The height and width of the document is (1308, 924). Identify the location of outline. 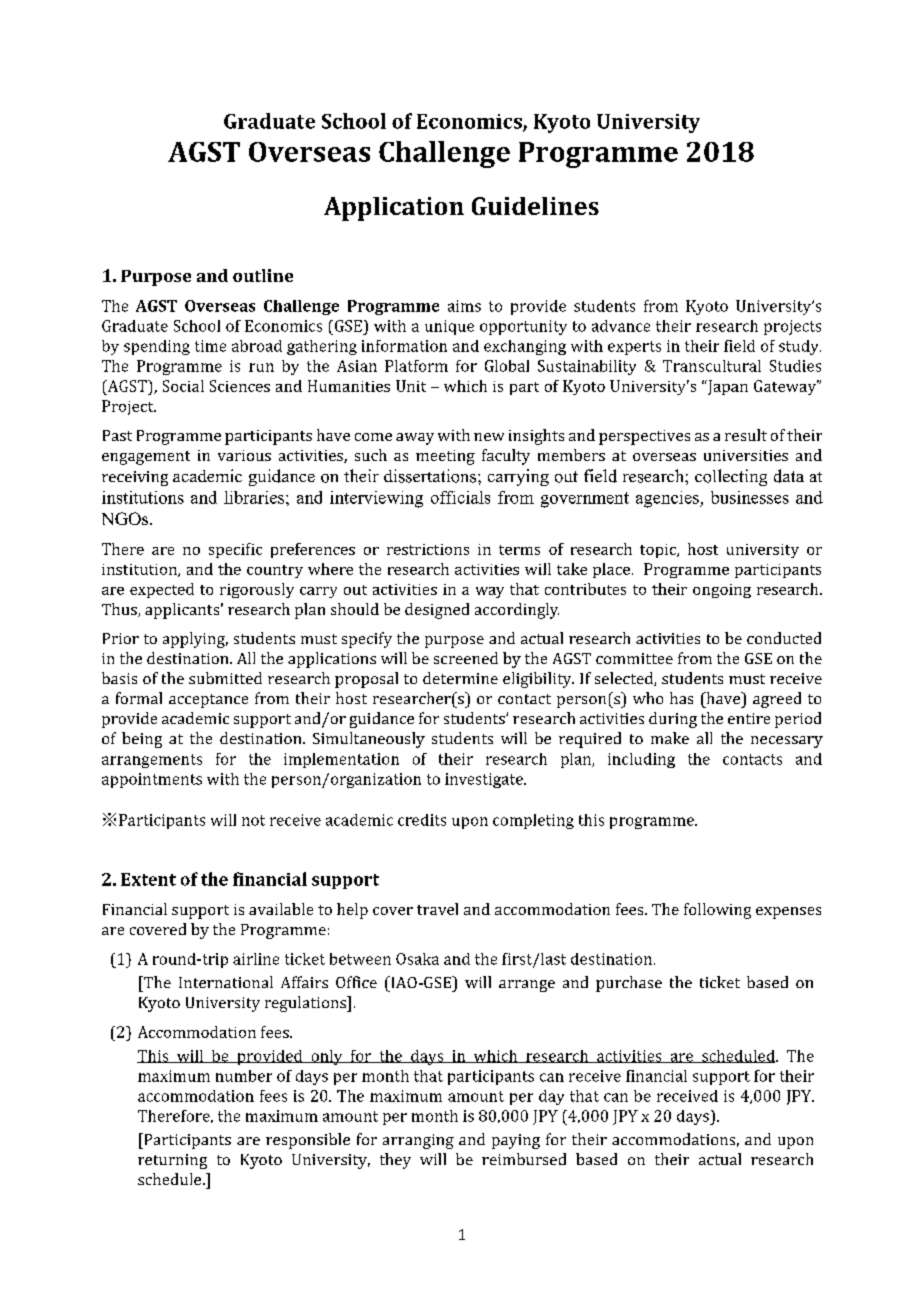
(263, 275).
